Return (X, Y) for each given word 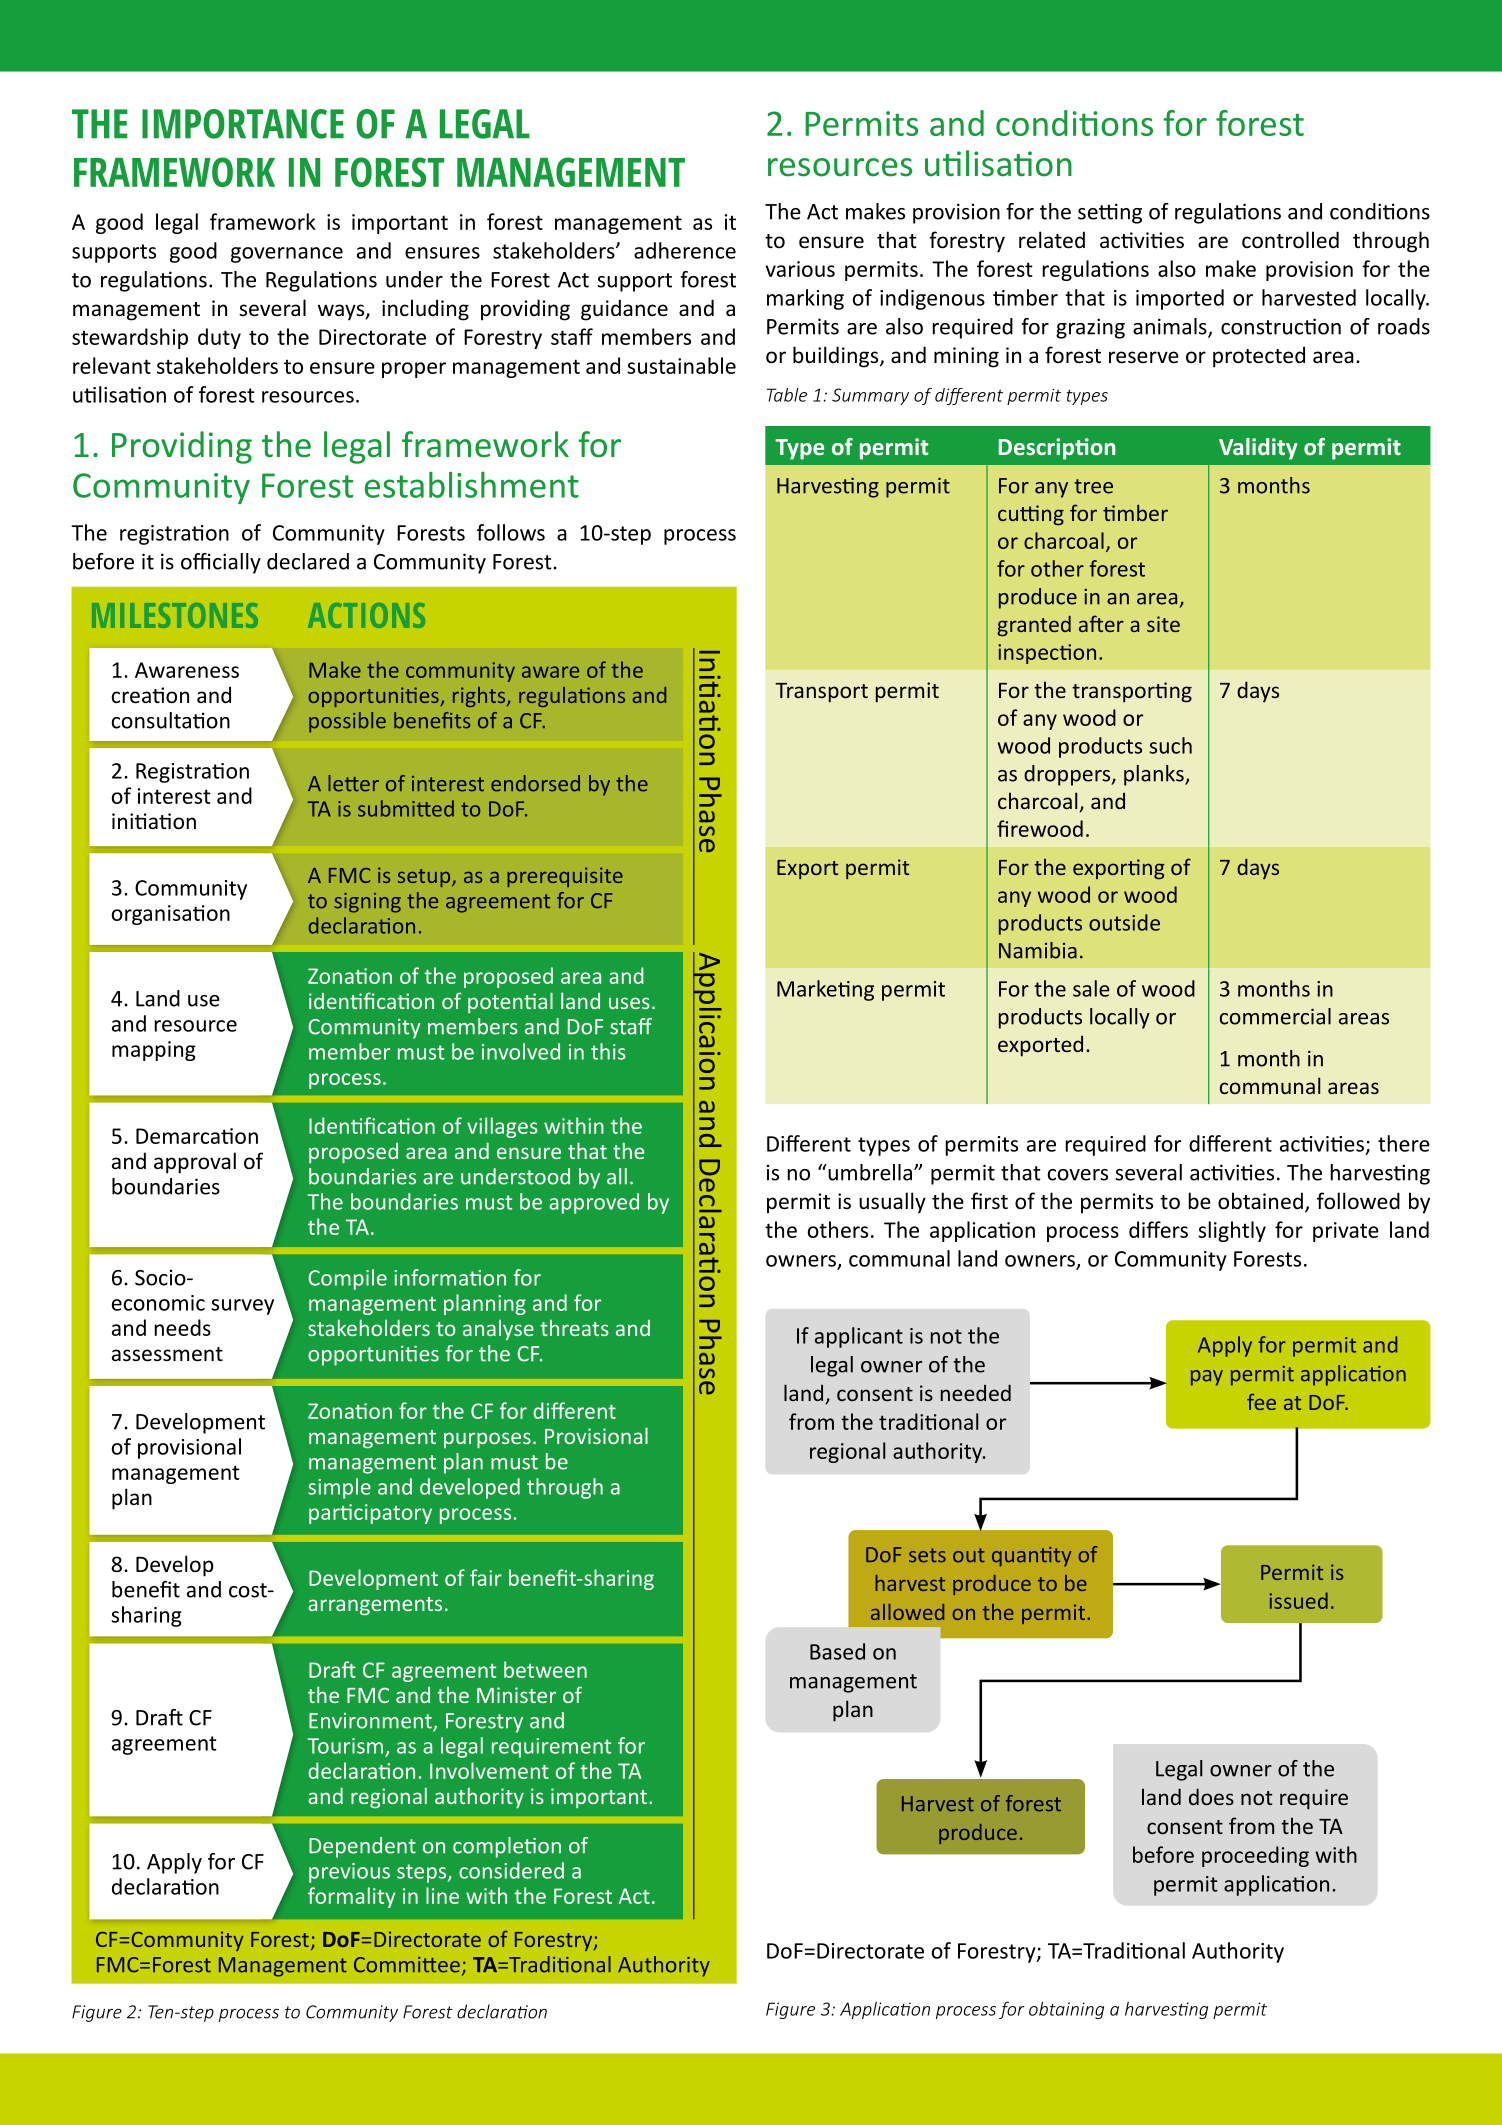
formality (352, 1897)
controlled (1290, 240)
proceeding (1255, 1856)
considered (511, 1870)
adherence (685, 250)
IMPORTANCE (243, 124)
